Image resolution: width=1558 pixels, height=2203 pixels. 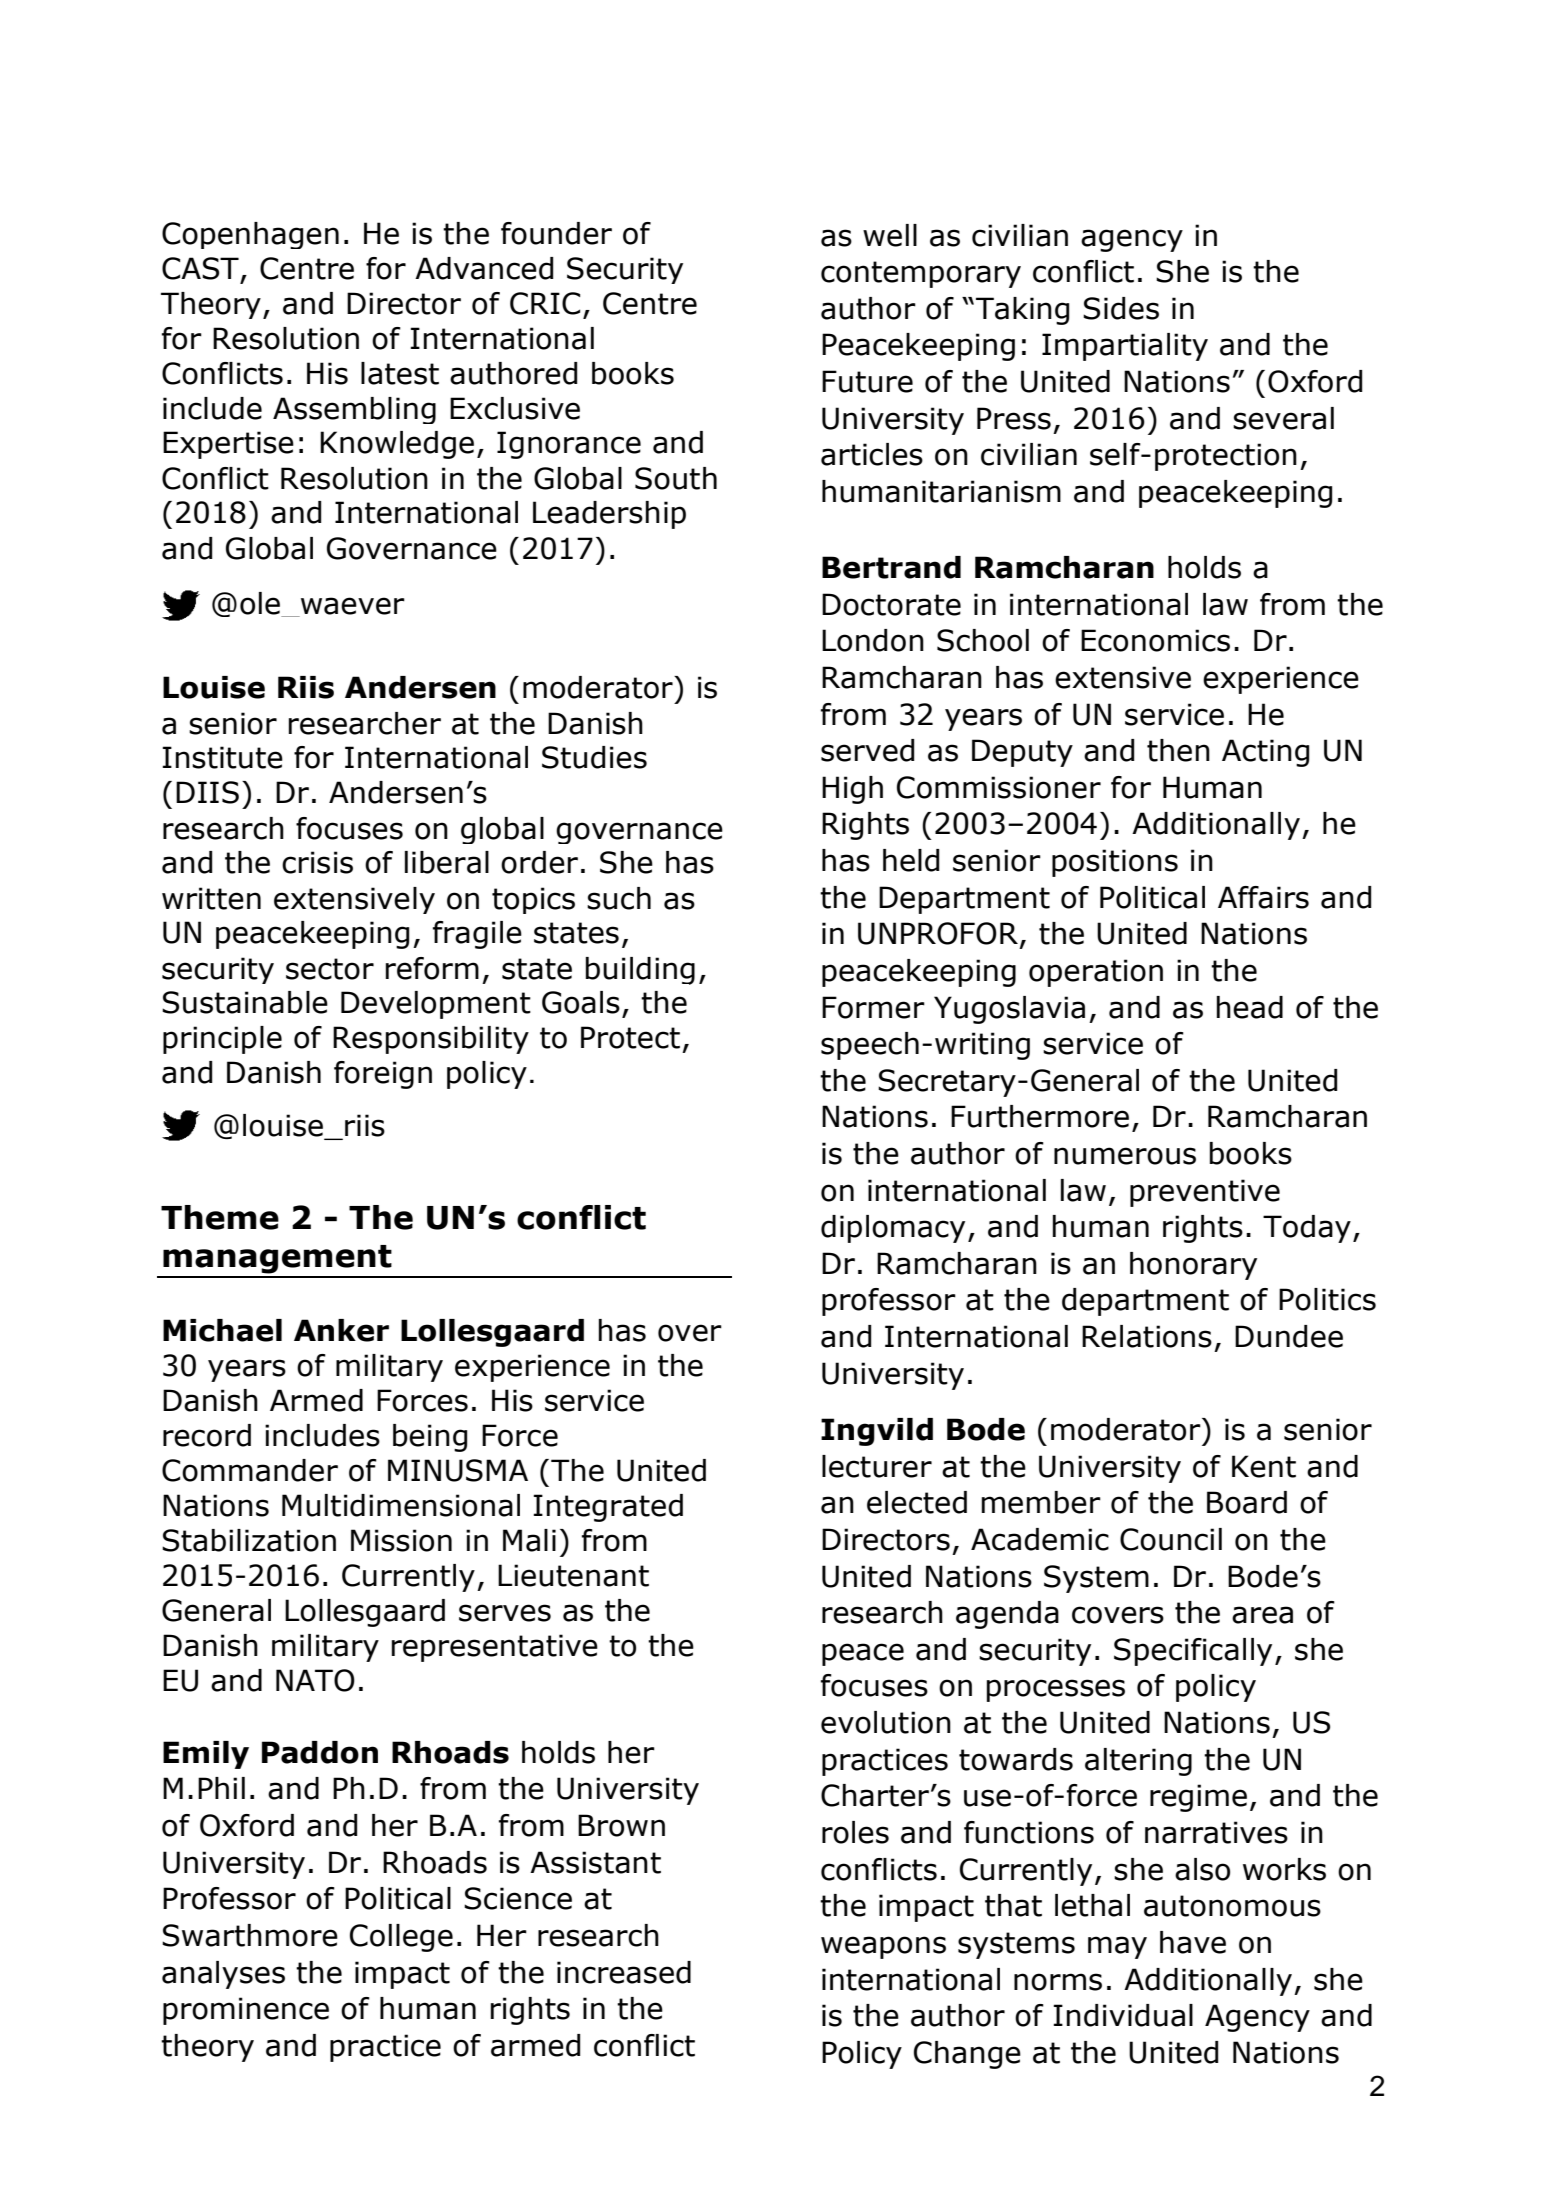 What do you see at coordinates (246, 2011) in the screenshot?
I see `prominence` at bounding box center [246, 2011].
